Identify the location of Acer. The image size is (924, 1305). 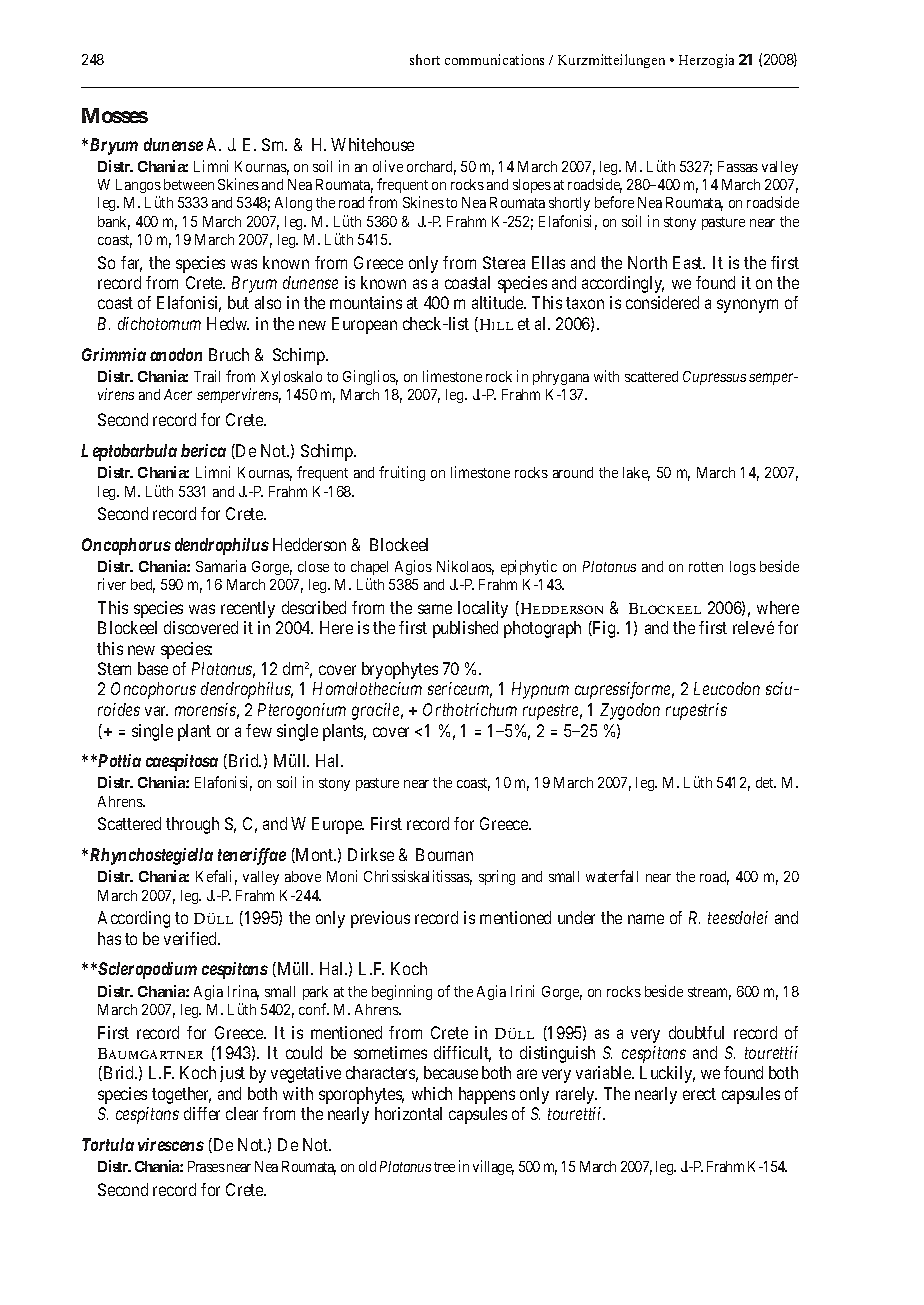
(178, 394).
